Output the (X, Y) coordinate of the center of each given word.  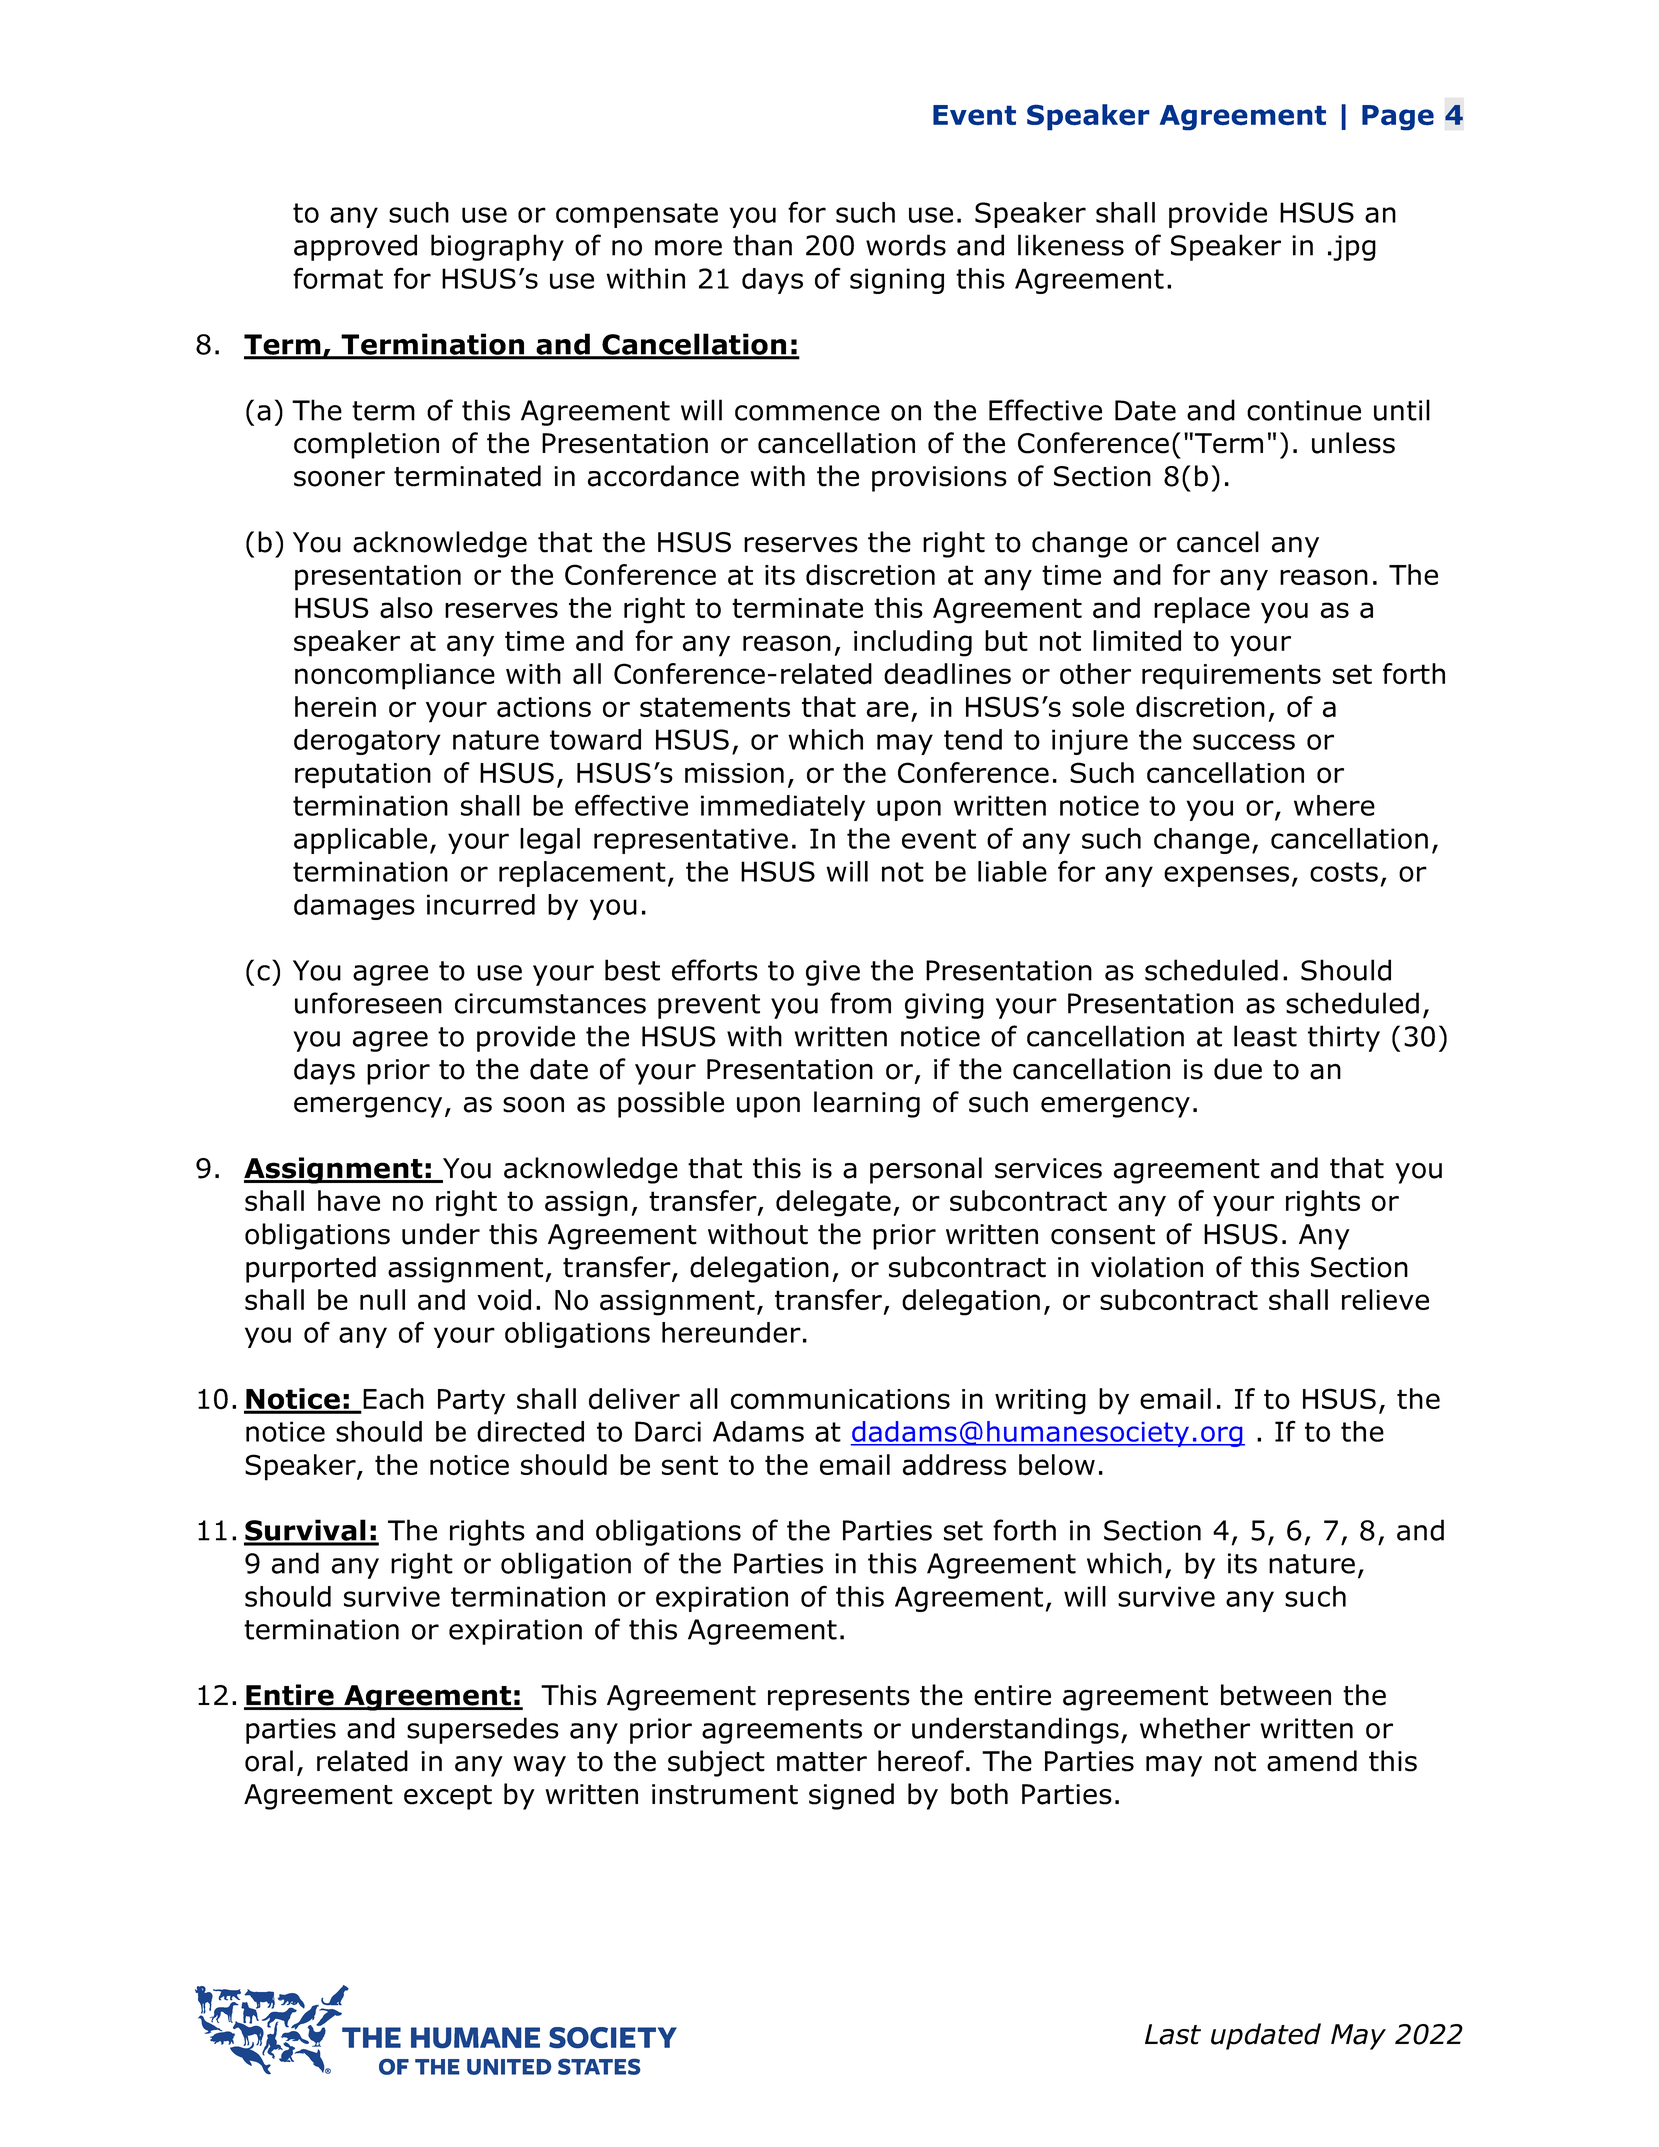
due (1238, 1069)
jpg (1353, 248)
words (906, 245)
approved (355, 247)
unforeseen (368, 1003)
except (448, 1797)
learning (867, 1104)
